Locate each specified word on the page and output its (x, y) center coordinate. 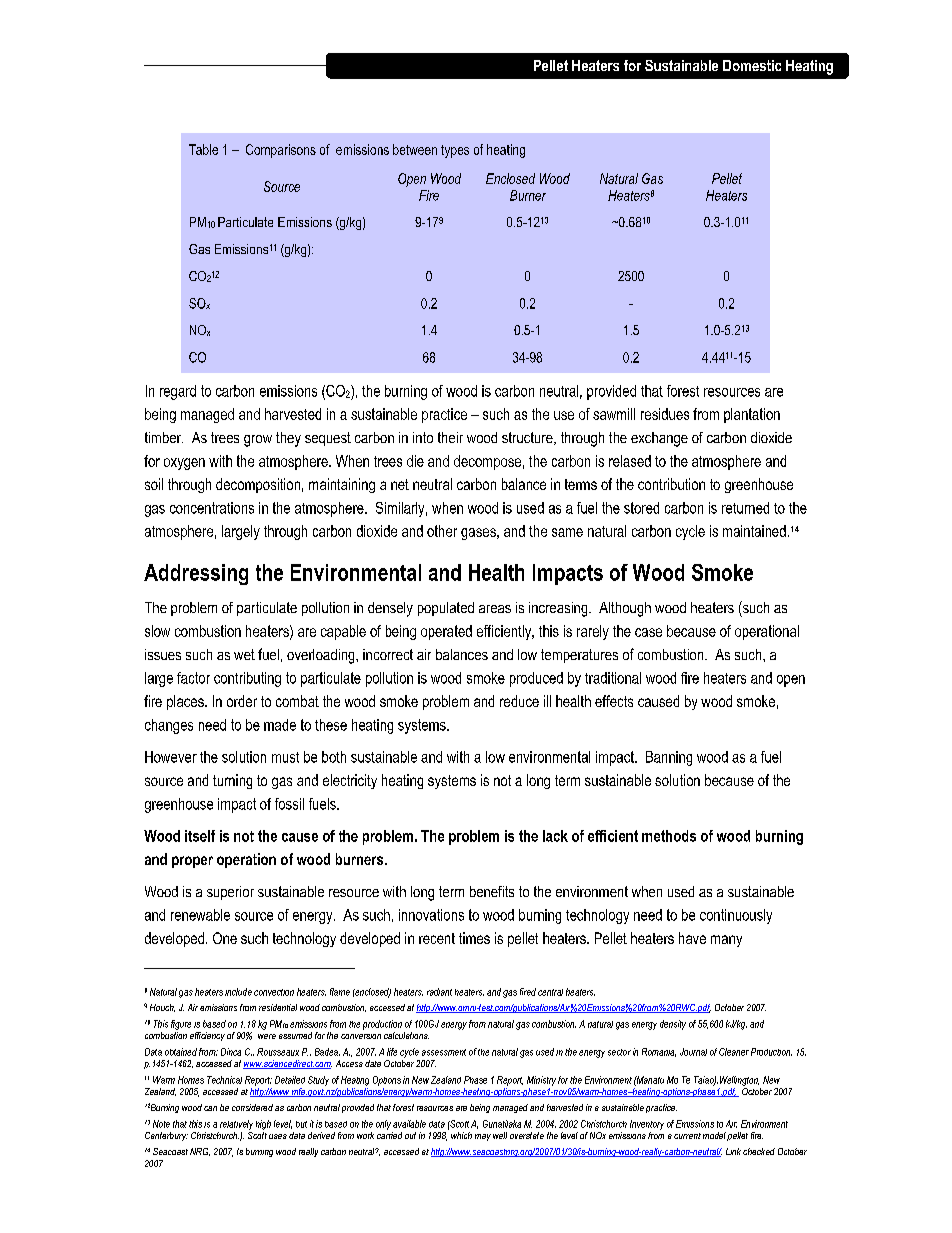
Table (203, 149)
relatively (236, 1125)
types (455, 151)
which (461, 1135)
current (687, 1136)
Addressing (196, 574)
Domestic (752, 65)
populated (446, 609)
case (648, 632)
